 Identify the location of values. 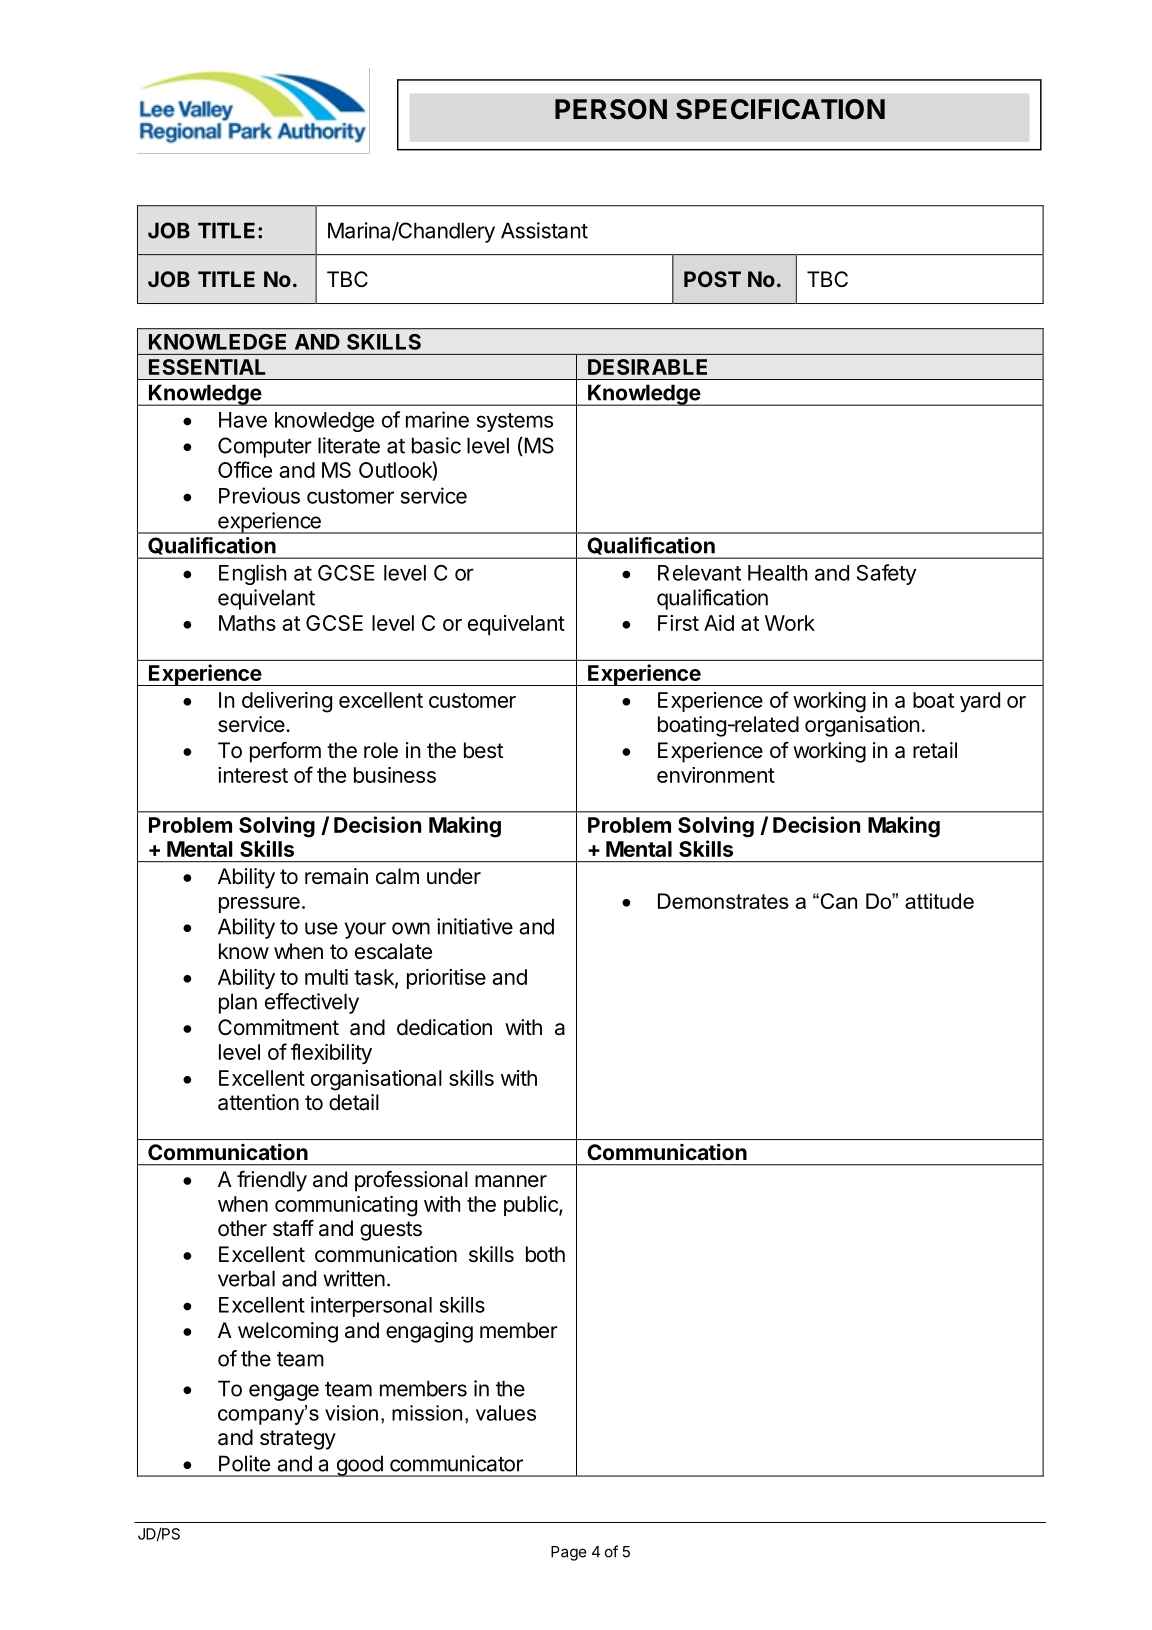
(506, 1413).
